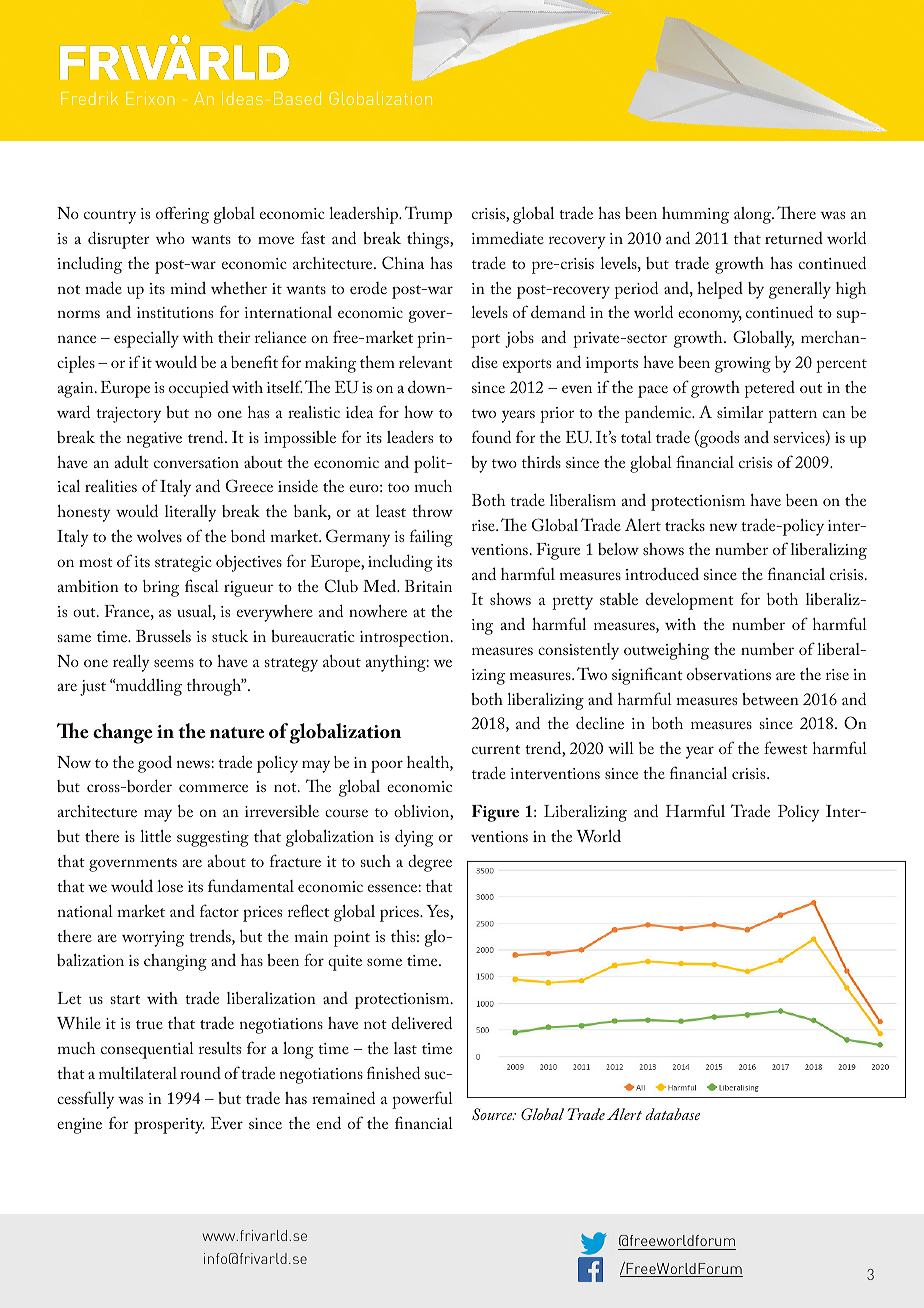  Describe the element at coordinates (672, 1114) in the image. I see `database` at that location.
